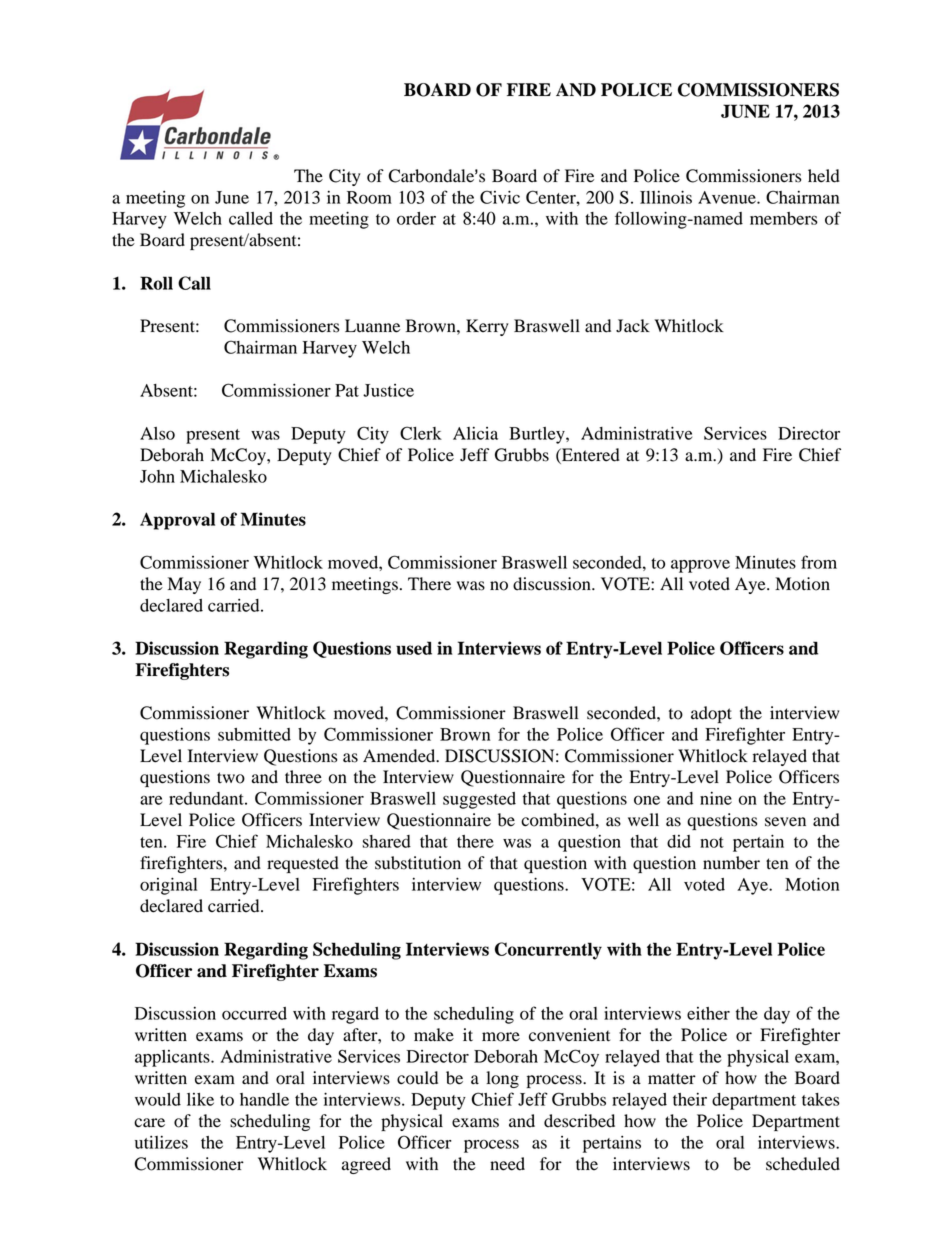  Describe the element at coordinates (156, 283) in the document. I see `Roll` at that location.
